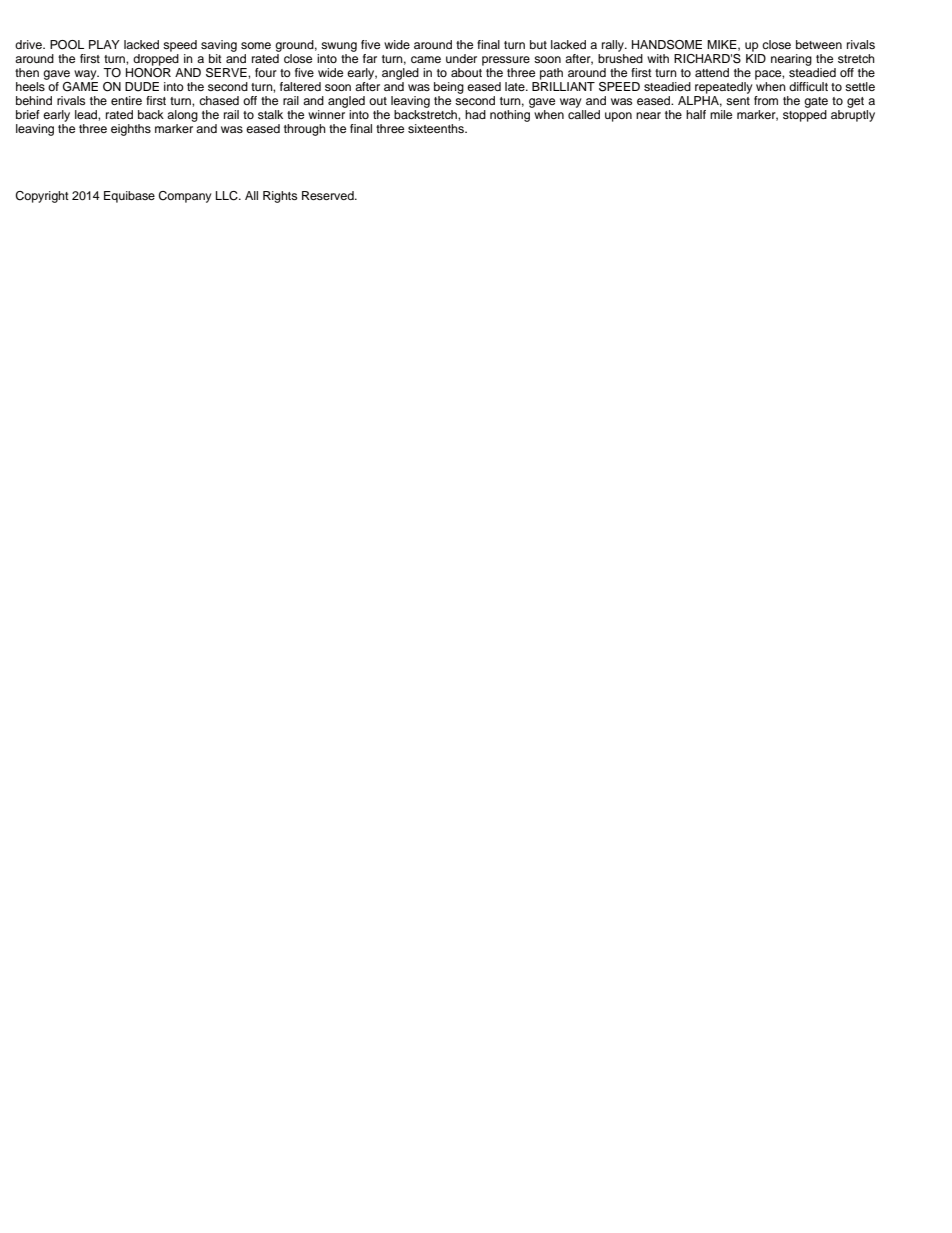 The height and width of the screenshot is (1233, 952). What do you see at coordinates (437, 128) in the screenshot?
I see `sixteenths` at bounding box center [437, 128].
